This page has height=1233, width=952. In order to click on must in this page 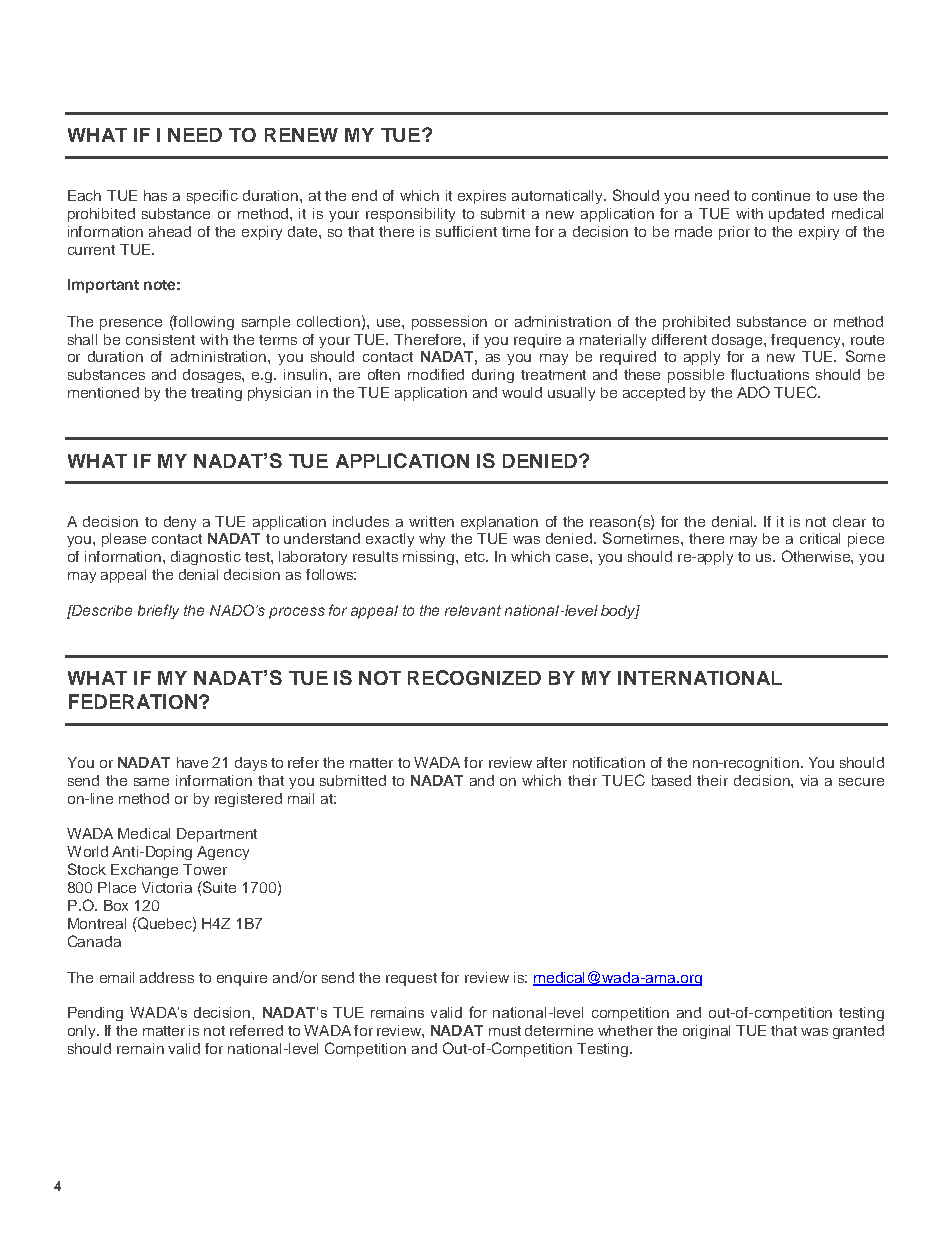, I will do `click(505, 1031)`.
